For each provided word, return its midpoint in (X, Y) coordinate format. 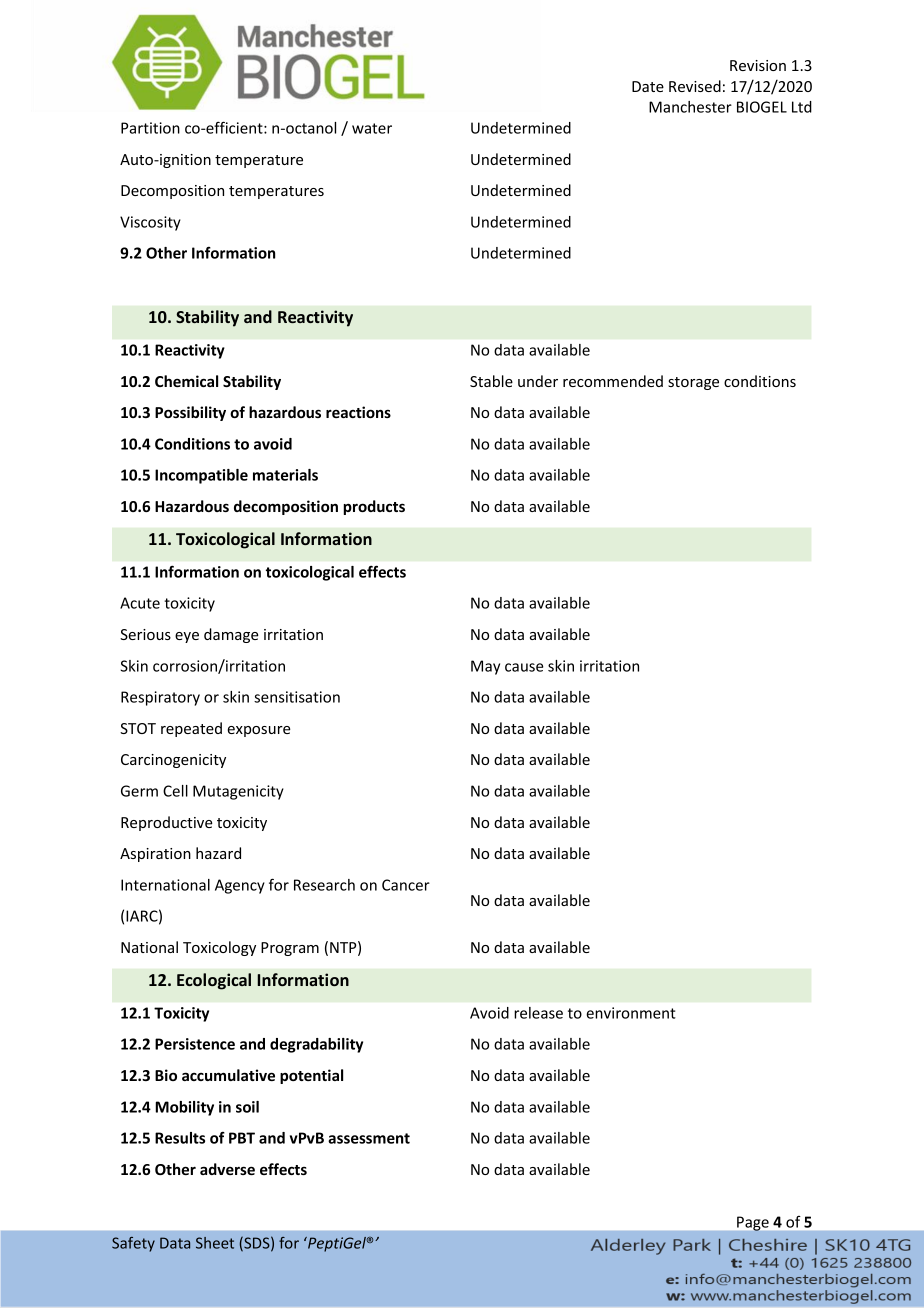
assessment (369, 1138)
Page (753, 1223)
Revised (695, 86)
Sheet (215, 1243)
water (372, 128)
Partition (150, 128)
